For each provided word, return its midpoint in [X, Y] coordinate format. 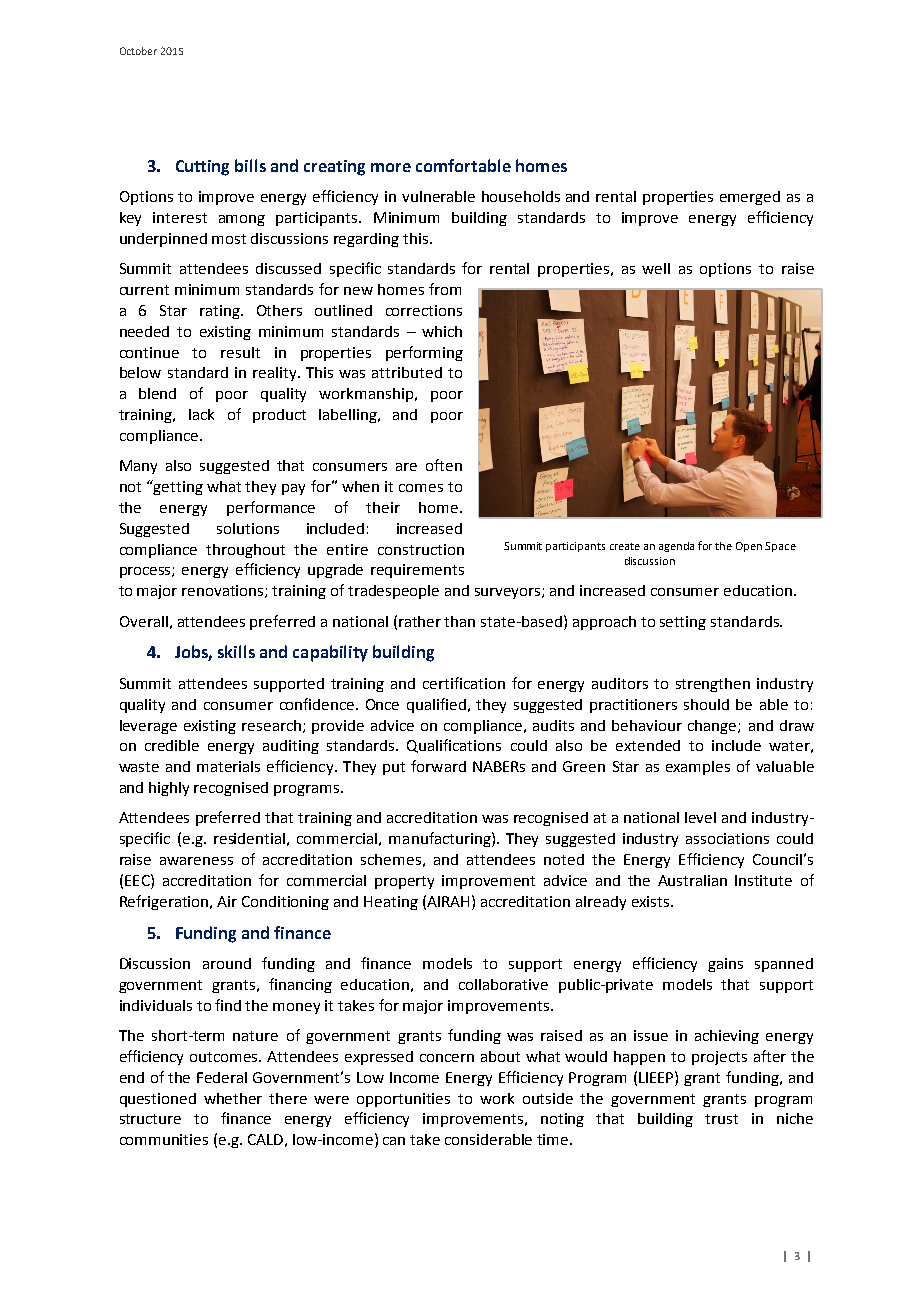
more [391, 167]
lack [201, 414]
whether [233, 1098]
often [444, 465]
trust [721, 1119]
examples [698, 768]
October [138, 51]
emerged [750, 198]
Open [749, 547]
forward [438, 766]
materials [228, 766]
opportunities [403, 1100]
